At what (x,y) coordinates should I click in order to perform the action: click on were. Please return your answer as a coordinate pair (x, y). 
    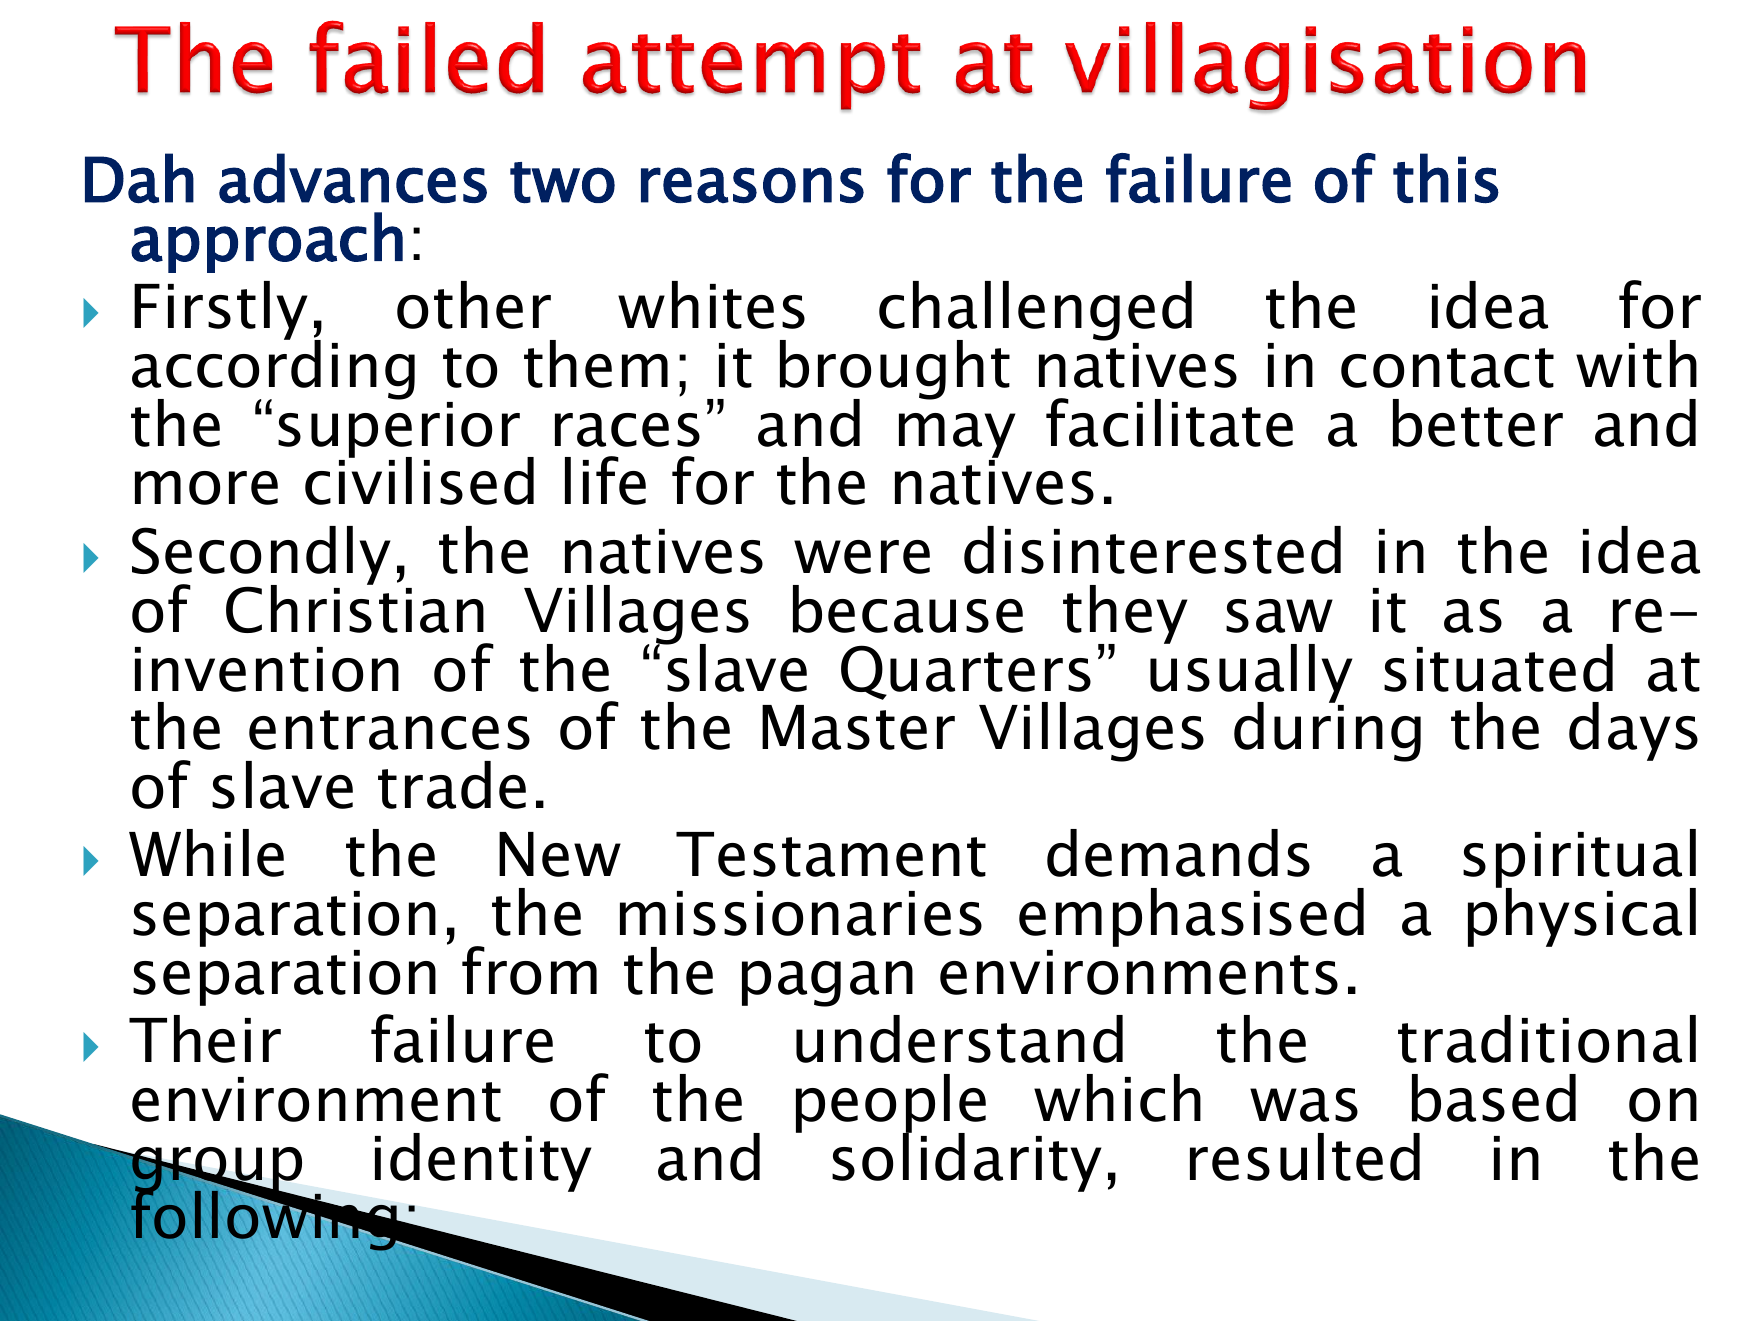
    Looking at the image, I should click on (862, 557).
